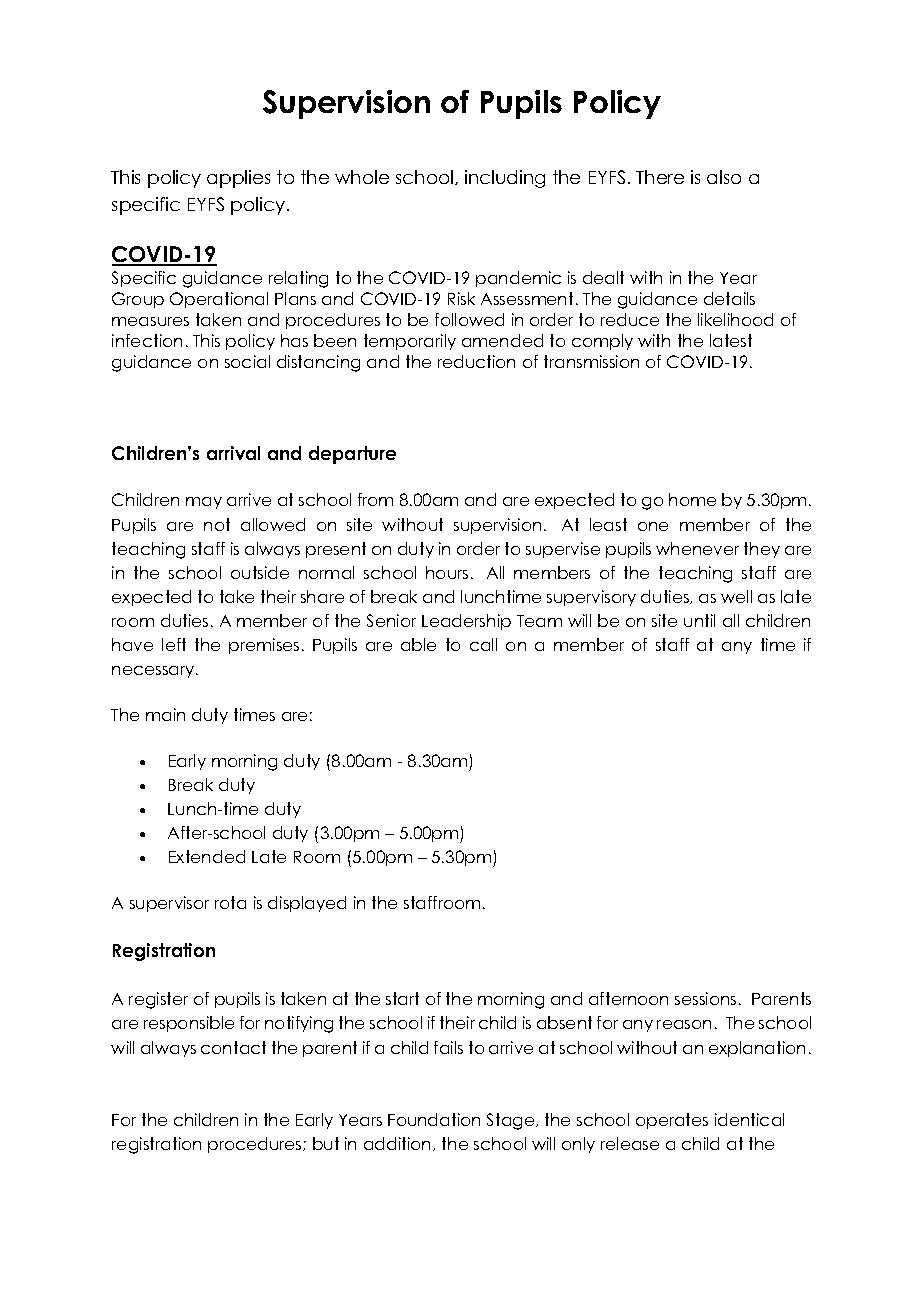 This page has width=924, height=1308. What do you see at coordinates (447, 572) in the page?
I see `hours` at bounding box center [447, 572].
